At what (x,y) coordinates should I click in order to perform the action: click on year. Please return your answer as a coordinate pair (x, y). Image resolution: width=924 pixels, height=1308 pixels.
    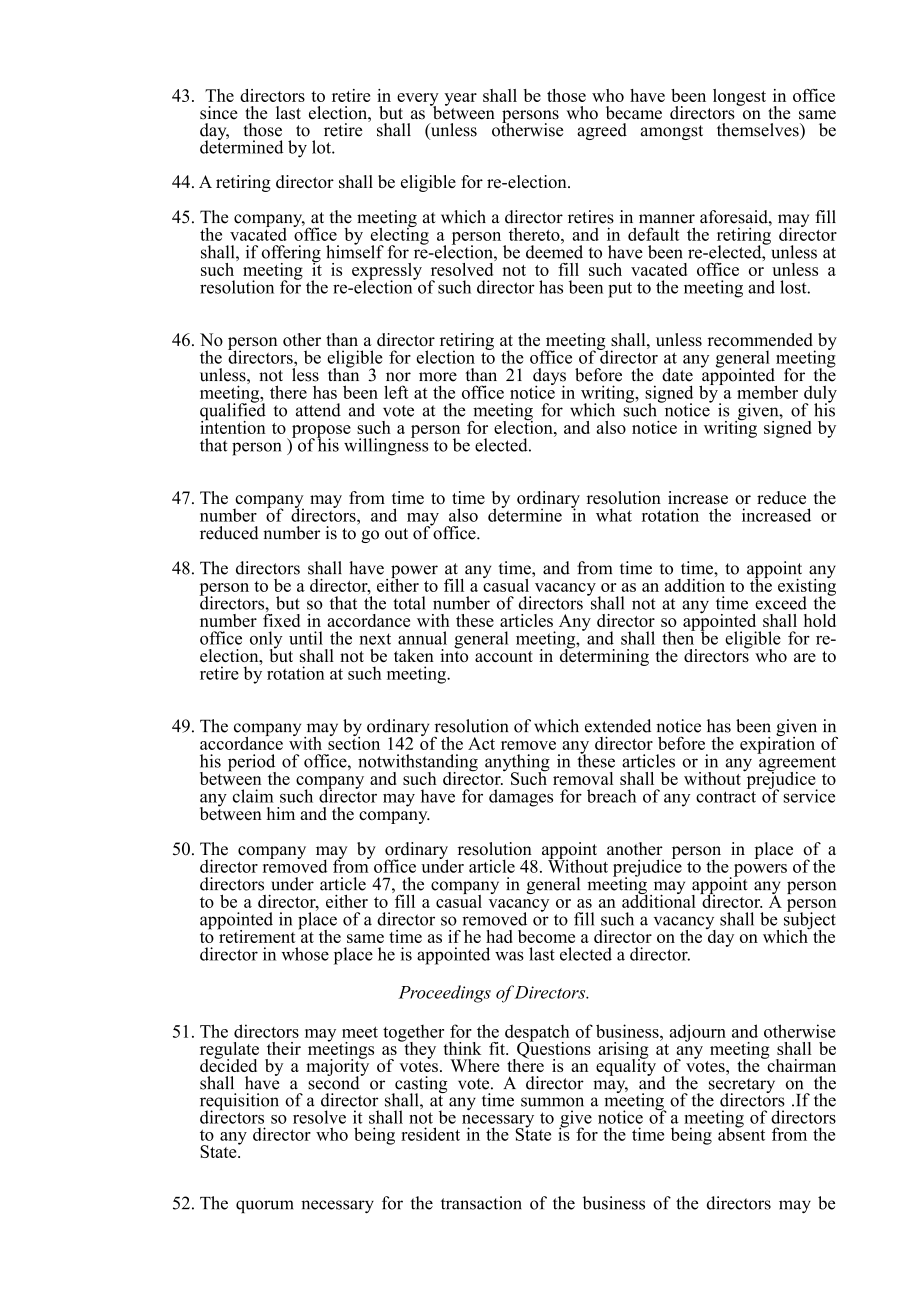
    Looking at the image, I should click on (460, 99).
